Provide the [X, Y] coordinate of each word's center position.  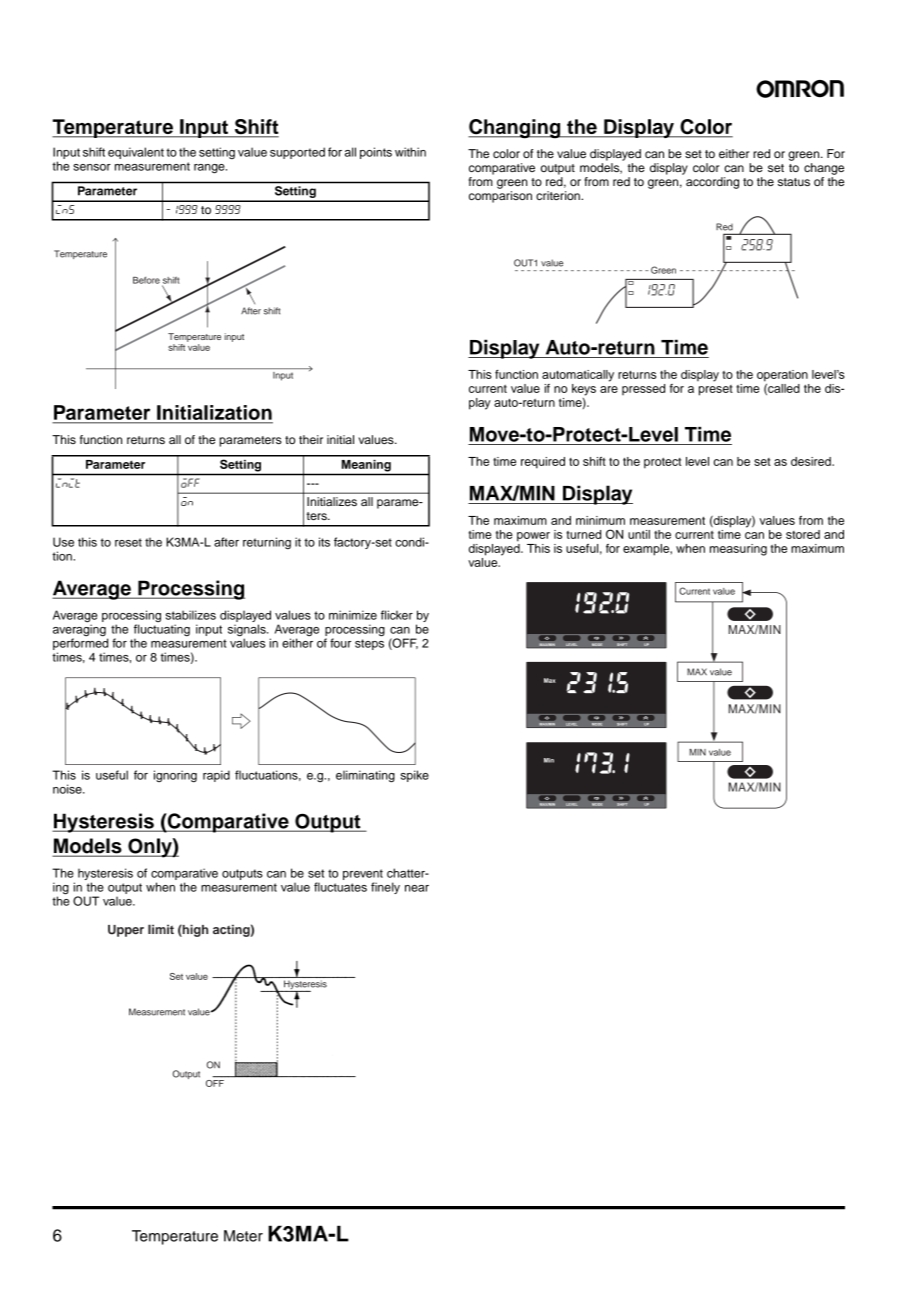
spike [415, 776]
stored [803, 534]
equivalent [136, 153]
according [712, 183]
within [410, 152]
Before [146, 280]
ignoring [175, 776]
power [533, 537]
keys [584, 390]
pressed [643, 389]
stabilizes [191, 615]
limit [161, 929]
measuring [738, 550]
